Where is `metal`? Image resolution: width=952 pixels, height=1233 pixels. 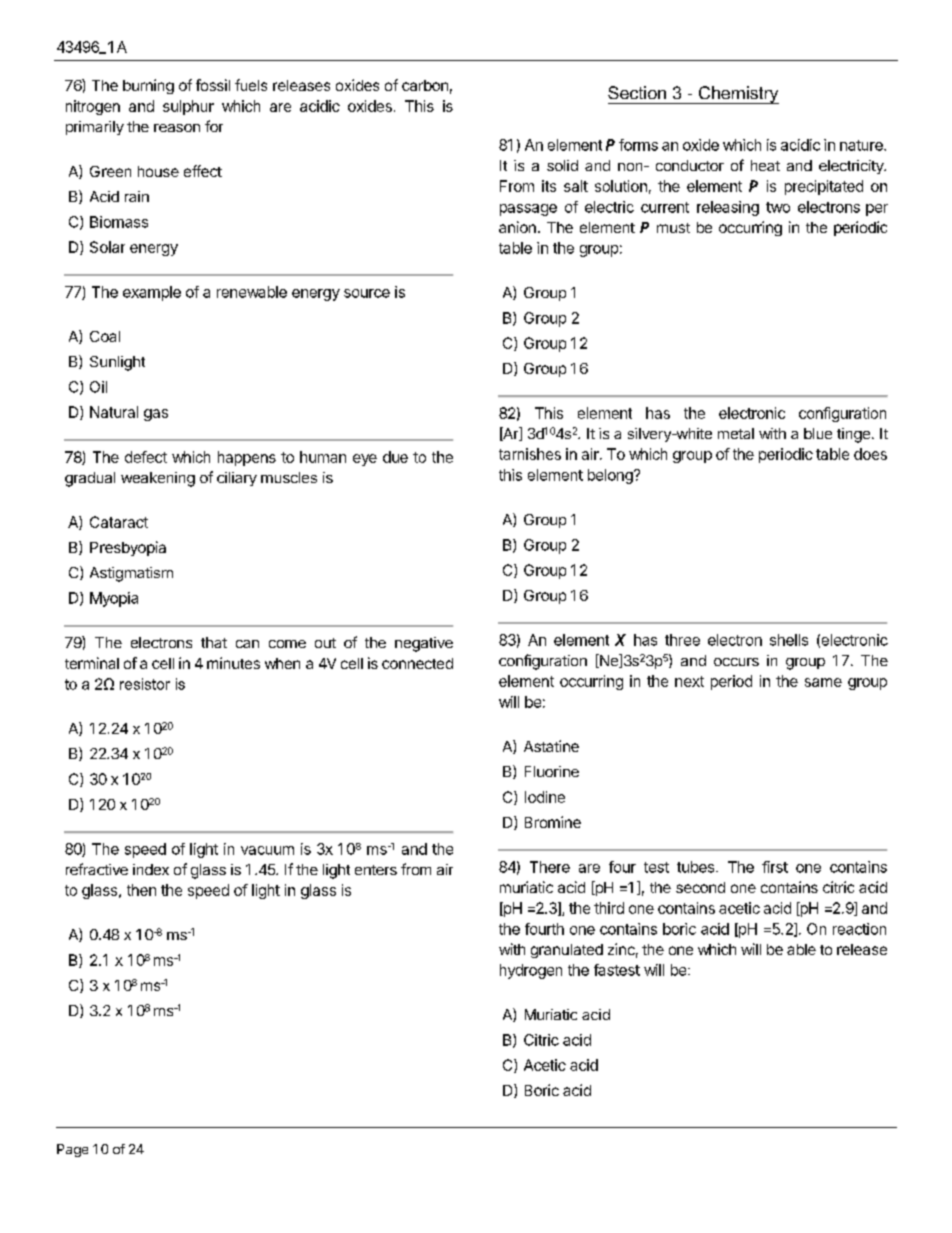
metal is located at coordinates (736, 433).
